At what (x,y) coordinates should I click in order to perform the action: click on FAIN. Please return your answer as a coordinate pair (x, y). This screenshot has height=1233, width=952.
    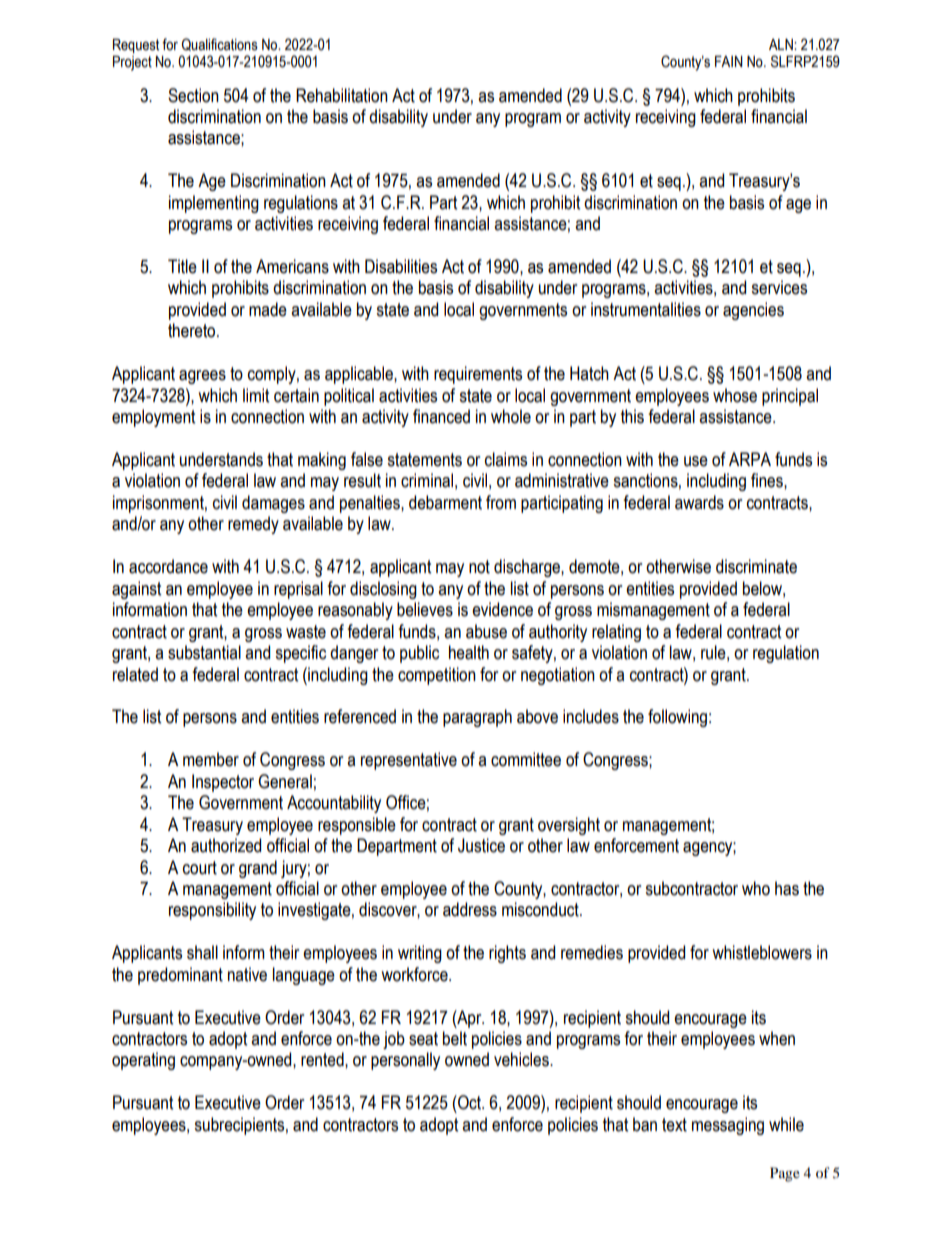
    Looking at the image, I should click on (729, 61).
